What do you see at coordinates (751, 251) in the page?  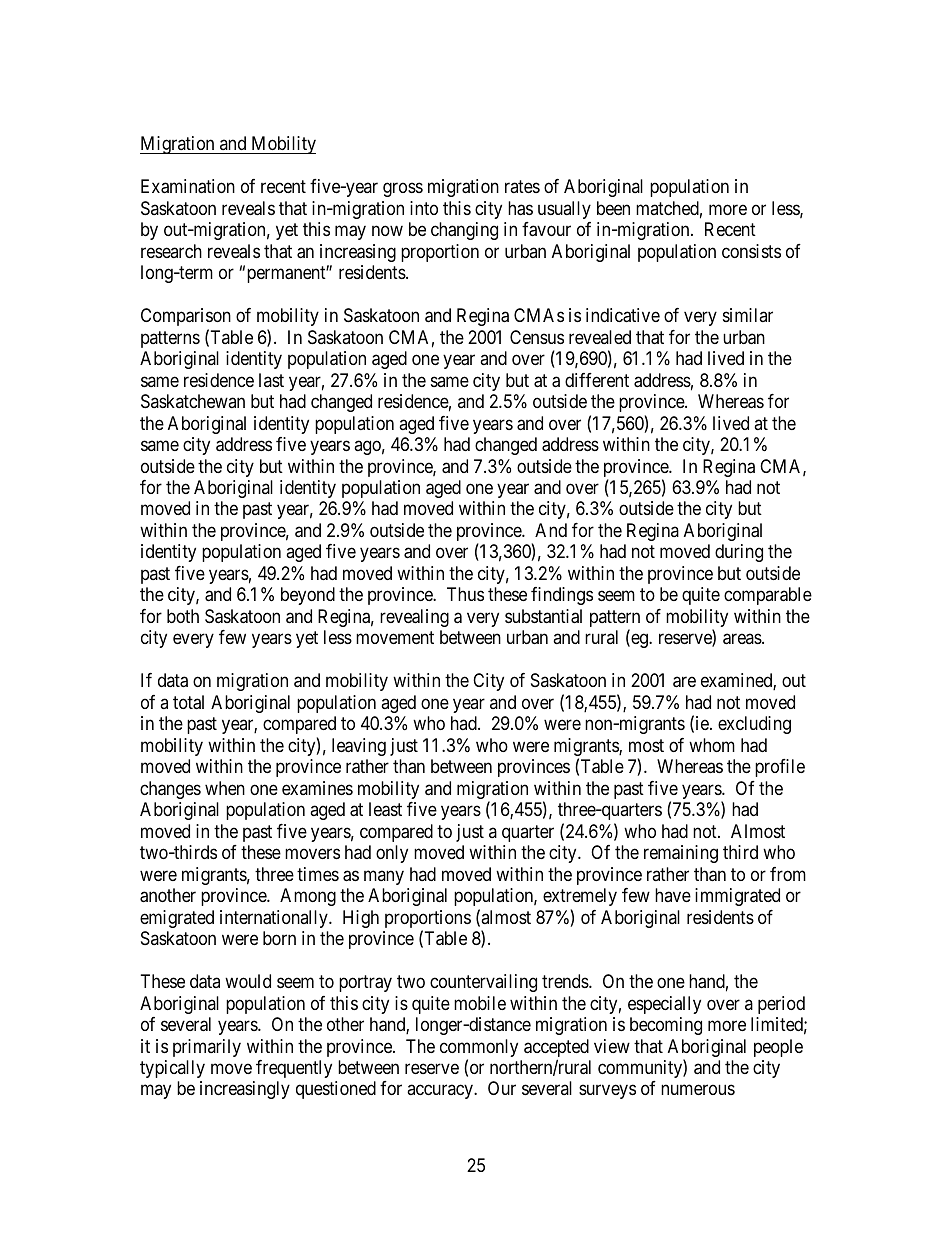 I see `consists` at bounding box center [751, 251].
